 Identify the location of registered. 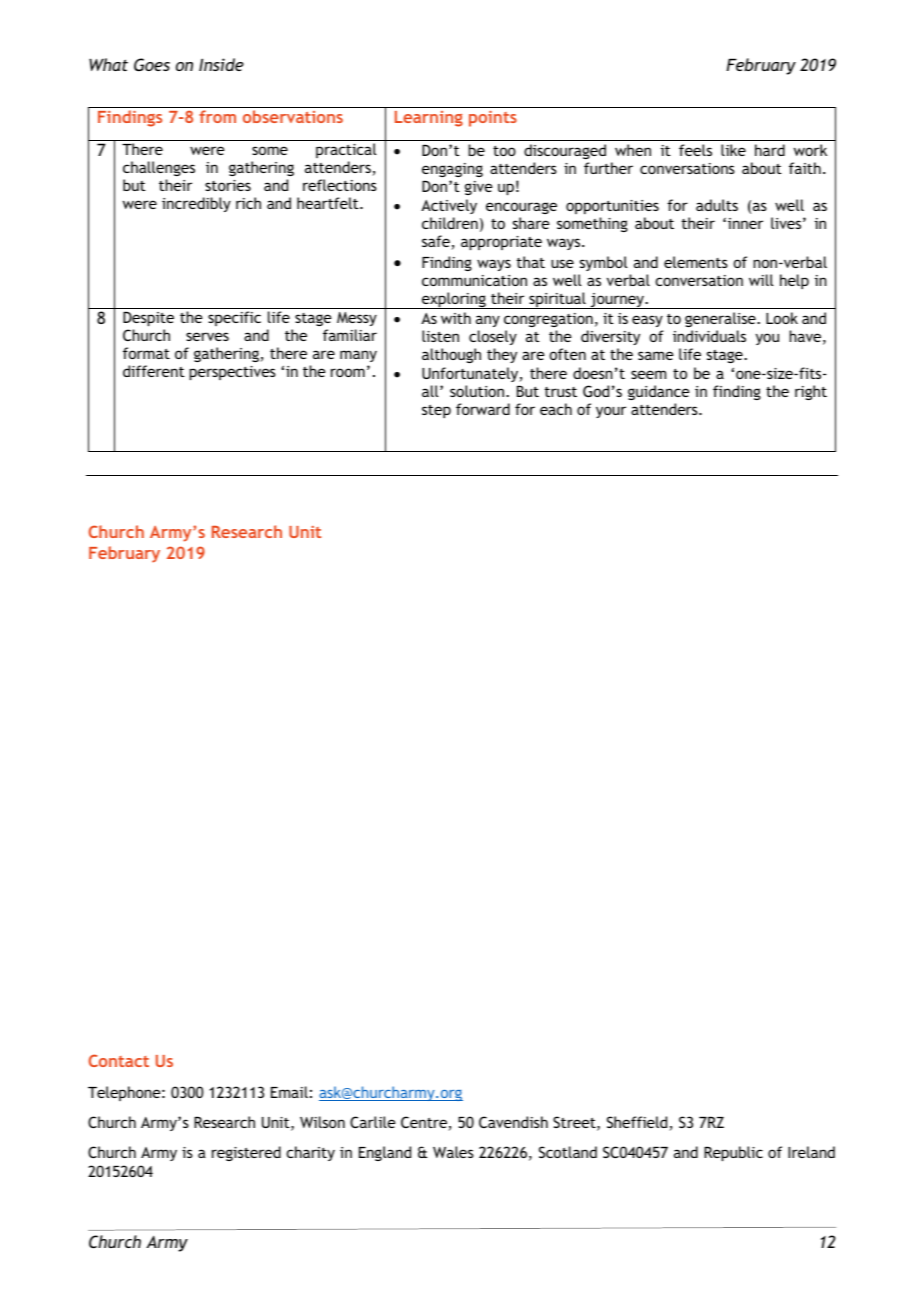
(246, 1153).
